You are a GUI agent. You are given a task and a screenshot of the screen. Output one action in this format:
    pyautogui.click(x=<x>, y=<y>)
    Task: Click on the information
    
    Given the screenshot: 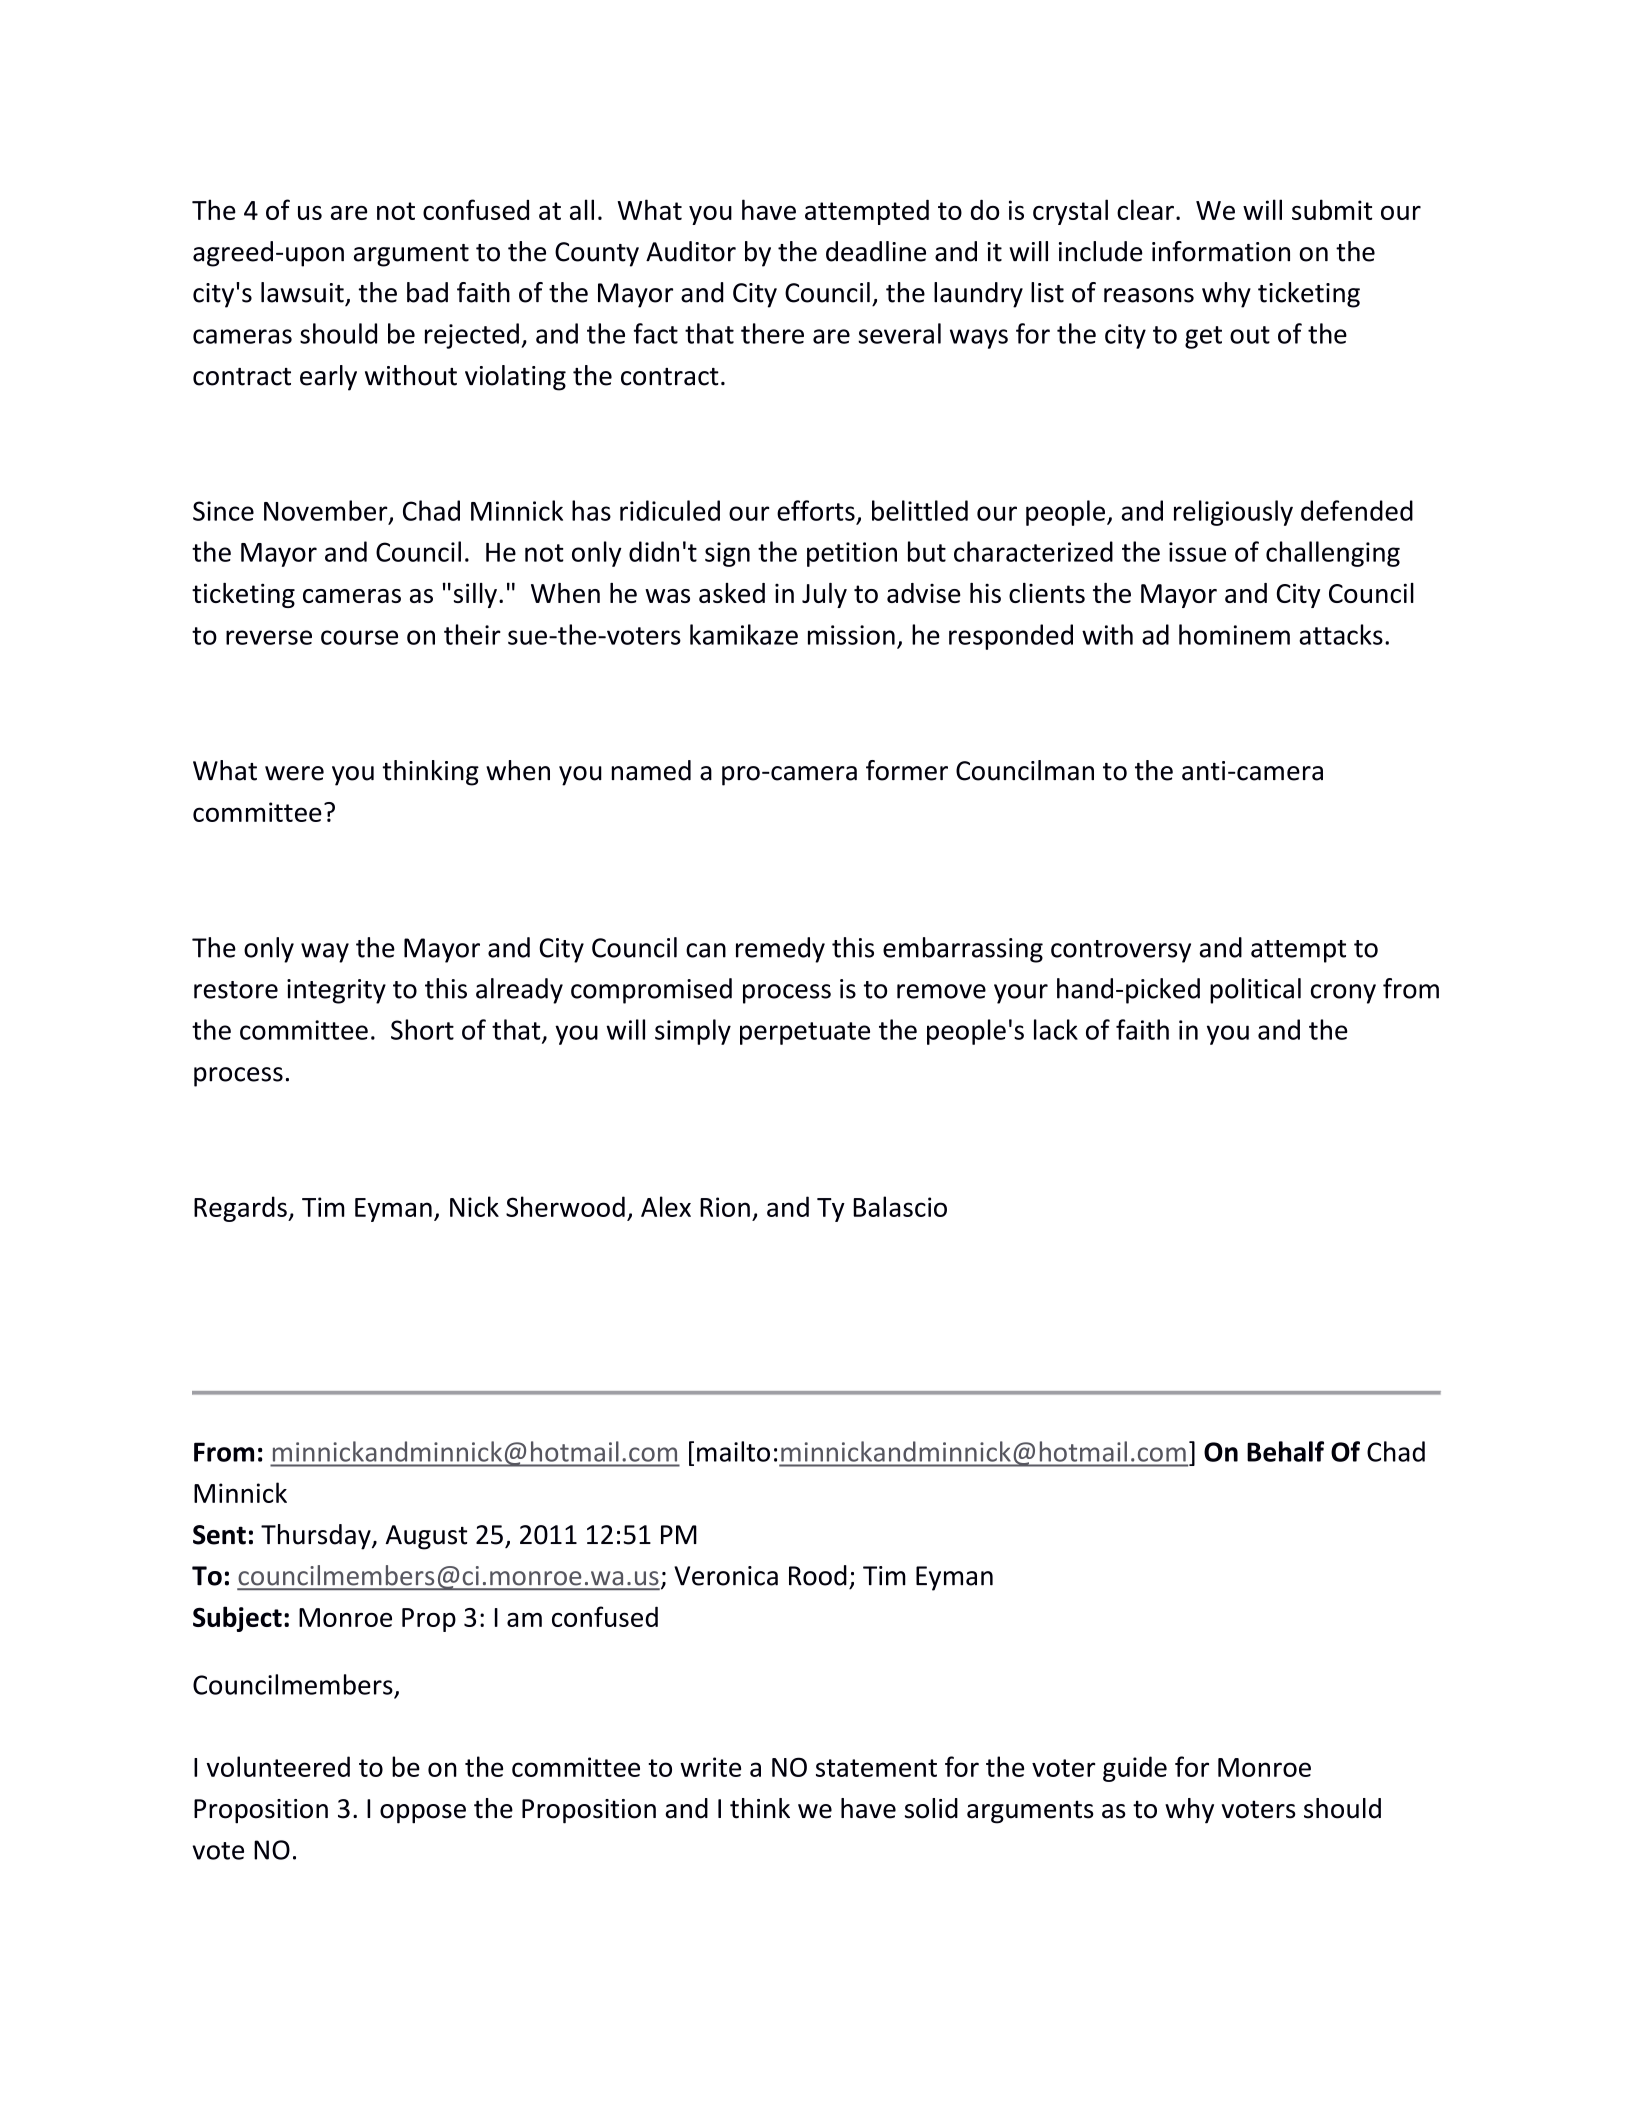 What is the action you would take?
    pyautogui.click(x=1221, y=251)
